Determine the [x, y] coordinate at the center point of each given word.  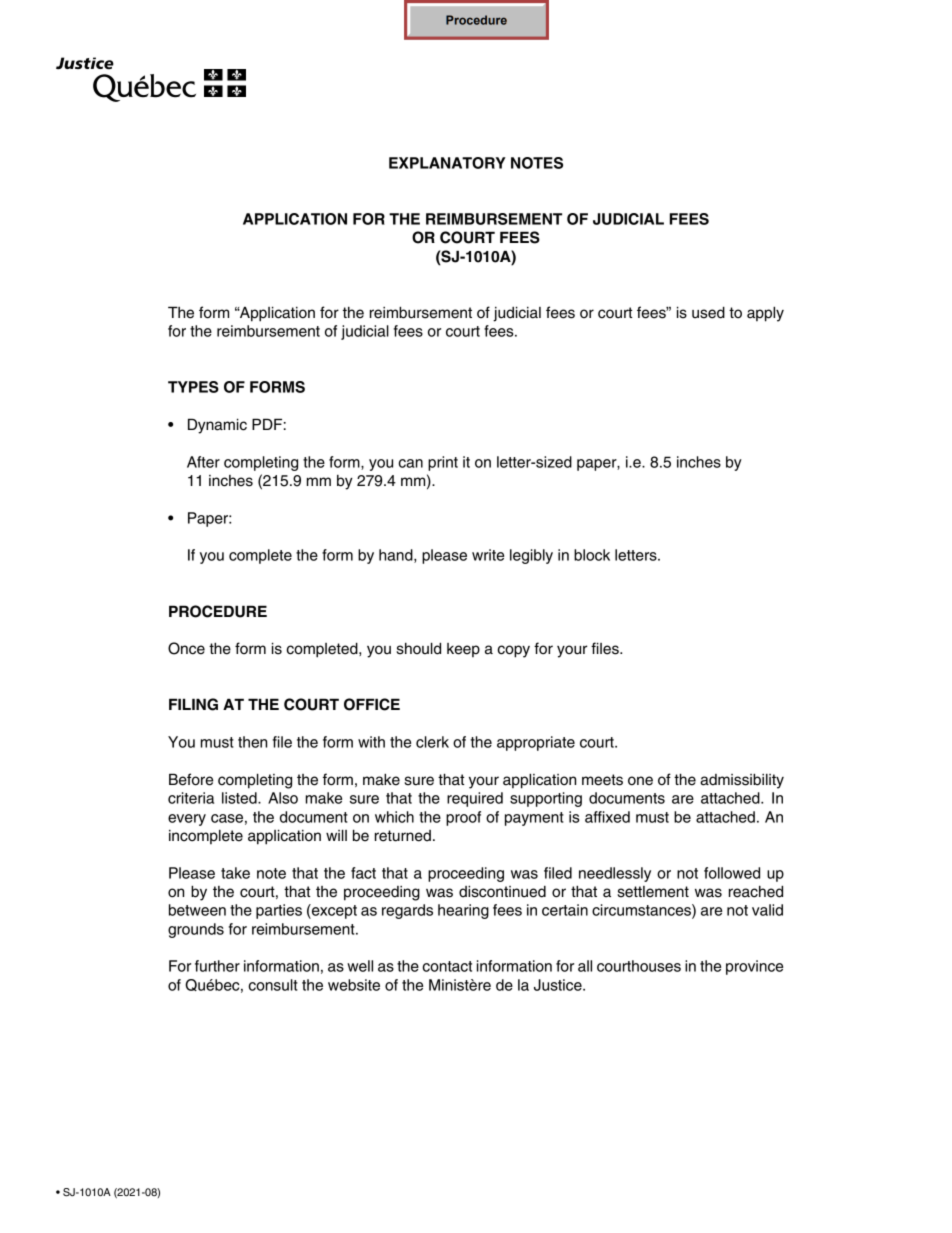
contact [447, 966]
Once [186, 648]
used [708, 313]
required [475, 799]
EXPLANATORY [447, 163]
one [640, 781]
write [488, 555]
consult [273, 985]
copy [513, 651]
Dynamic [217, 426]
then [252, 742]
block [592, 555]
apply [765, 314]
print [443, 463]
